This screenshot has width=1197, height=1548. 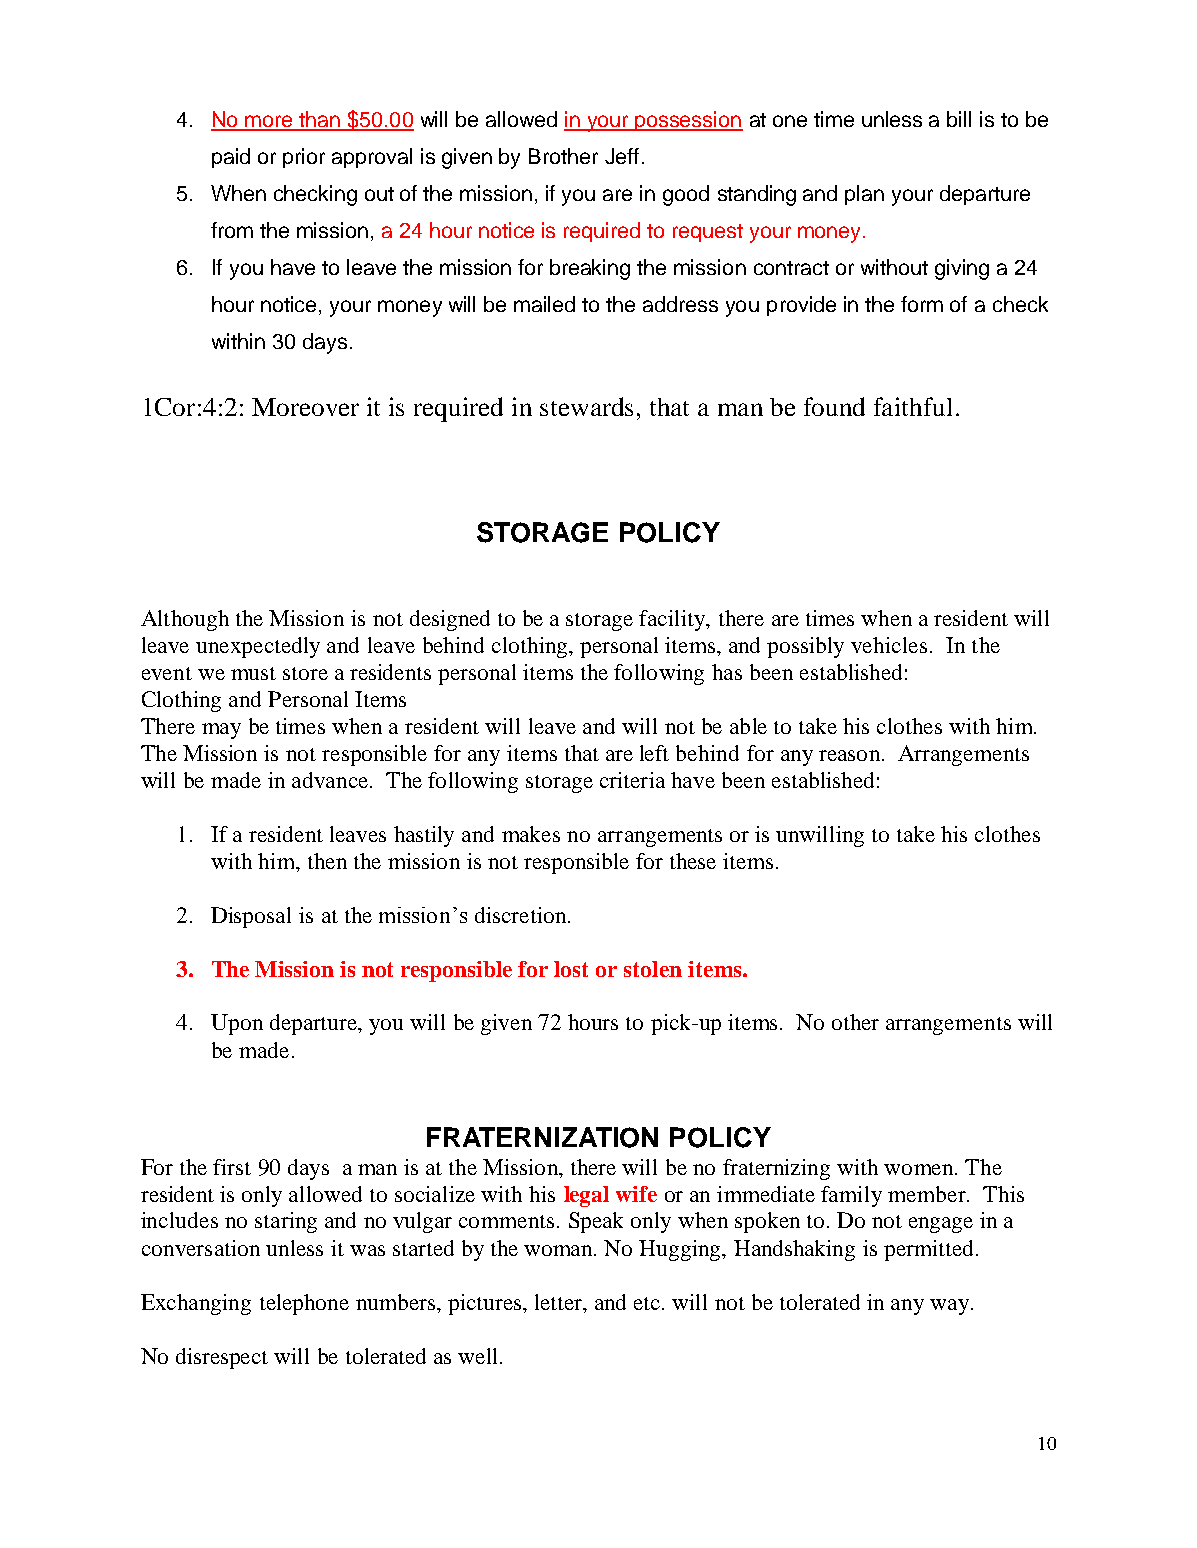 I want to click on Although, so click(x=185, y=620).
